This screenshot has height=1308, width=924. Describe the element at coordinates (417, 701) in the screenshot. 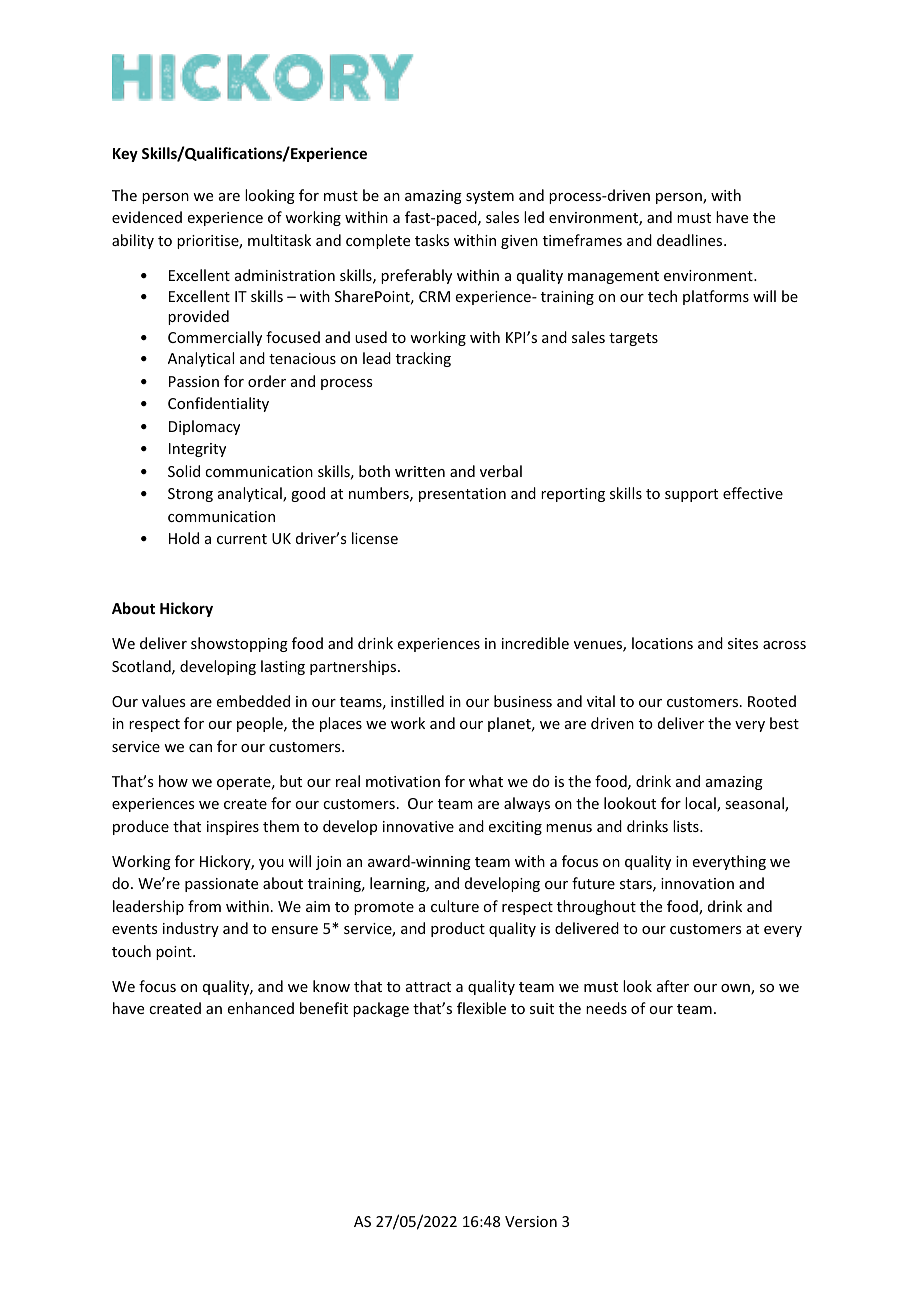

I see `instilled` at that location.
